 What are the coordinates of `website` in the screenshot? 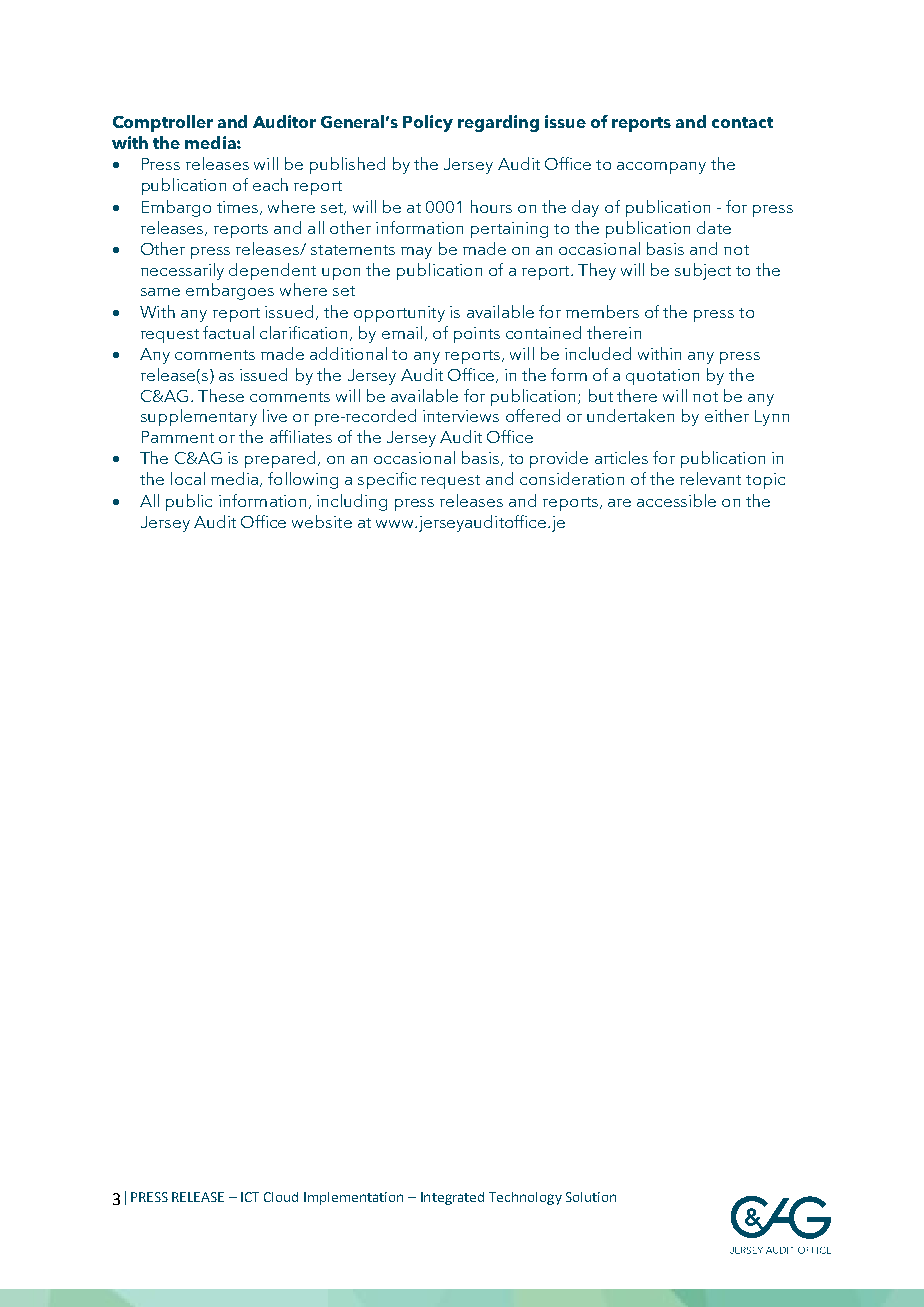 It's located at (322, 521).
